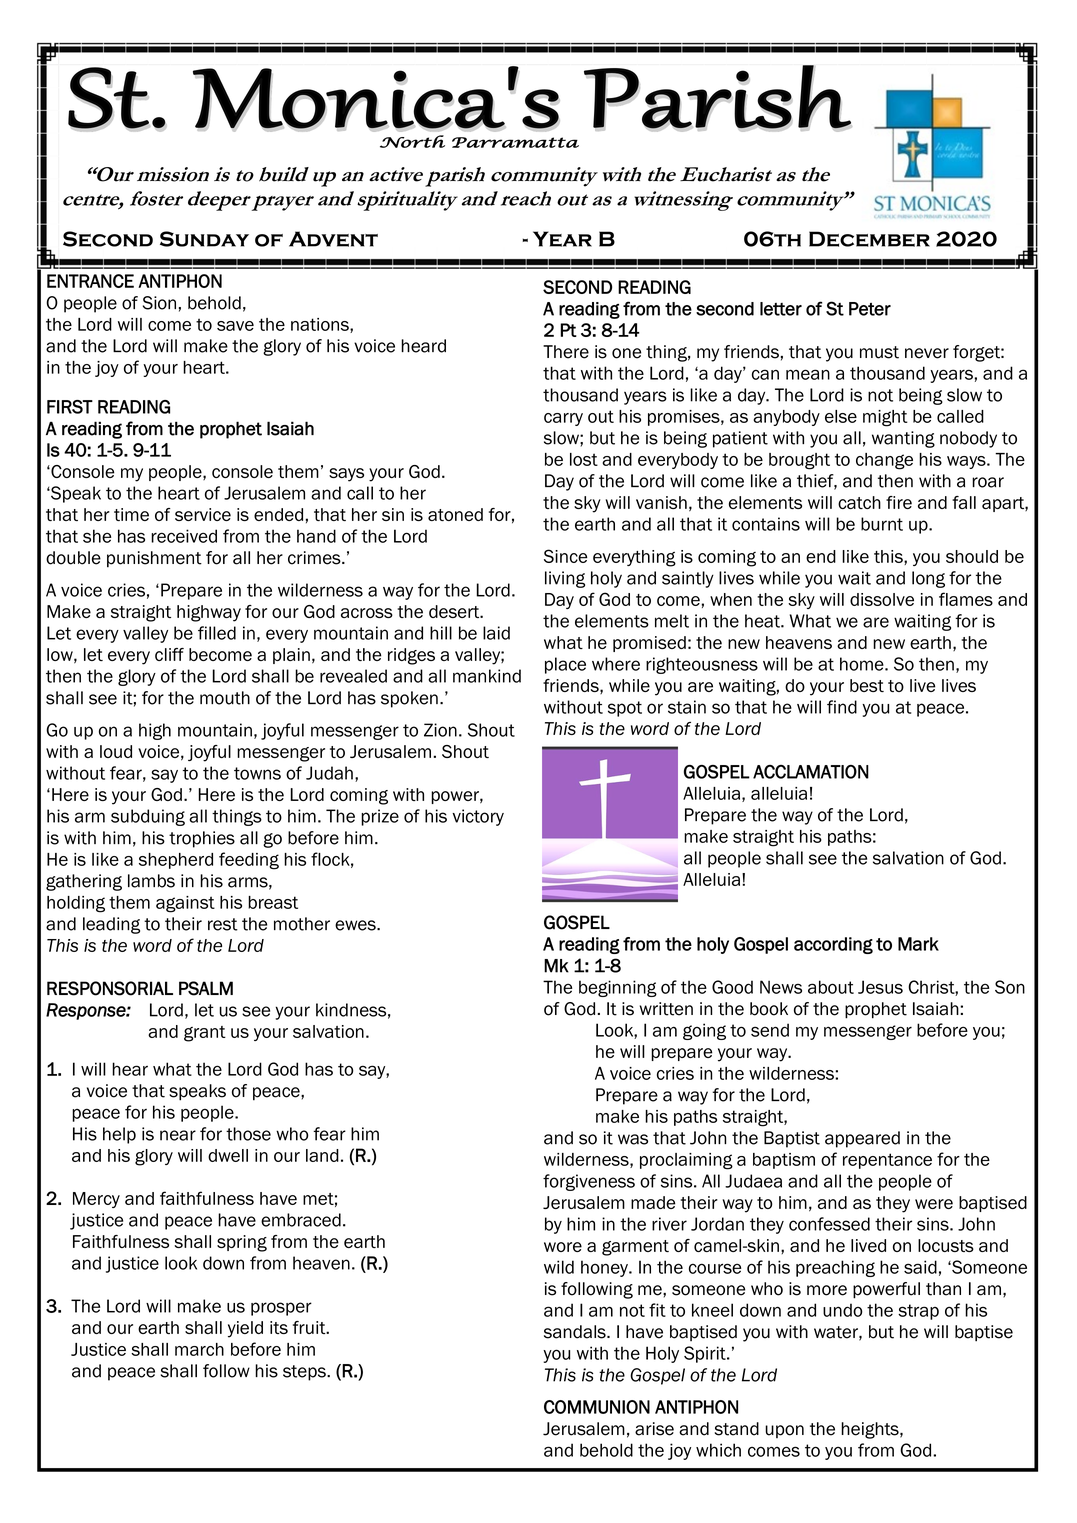 The image size is (1077, 1523). What do you see at coordinates (928, 579) in the page?
I see `long` at bounding box center [928, 579].
